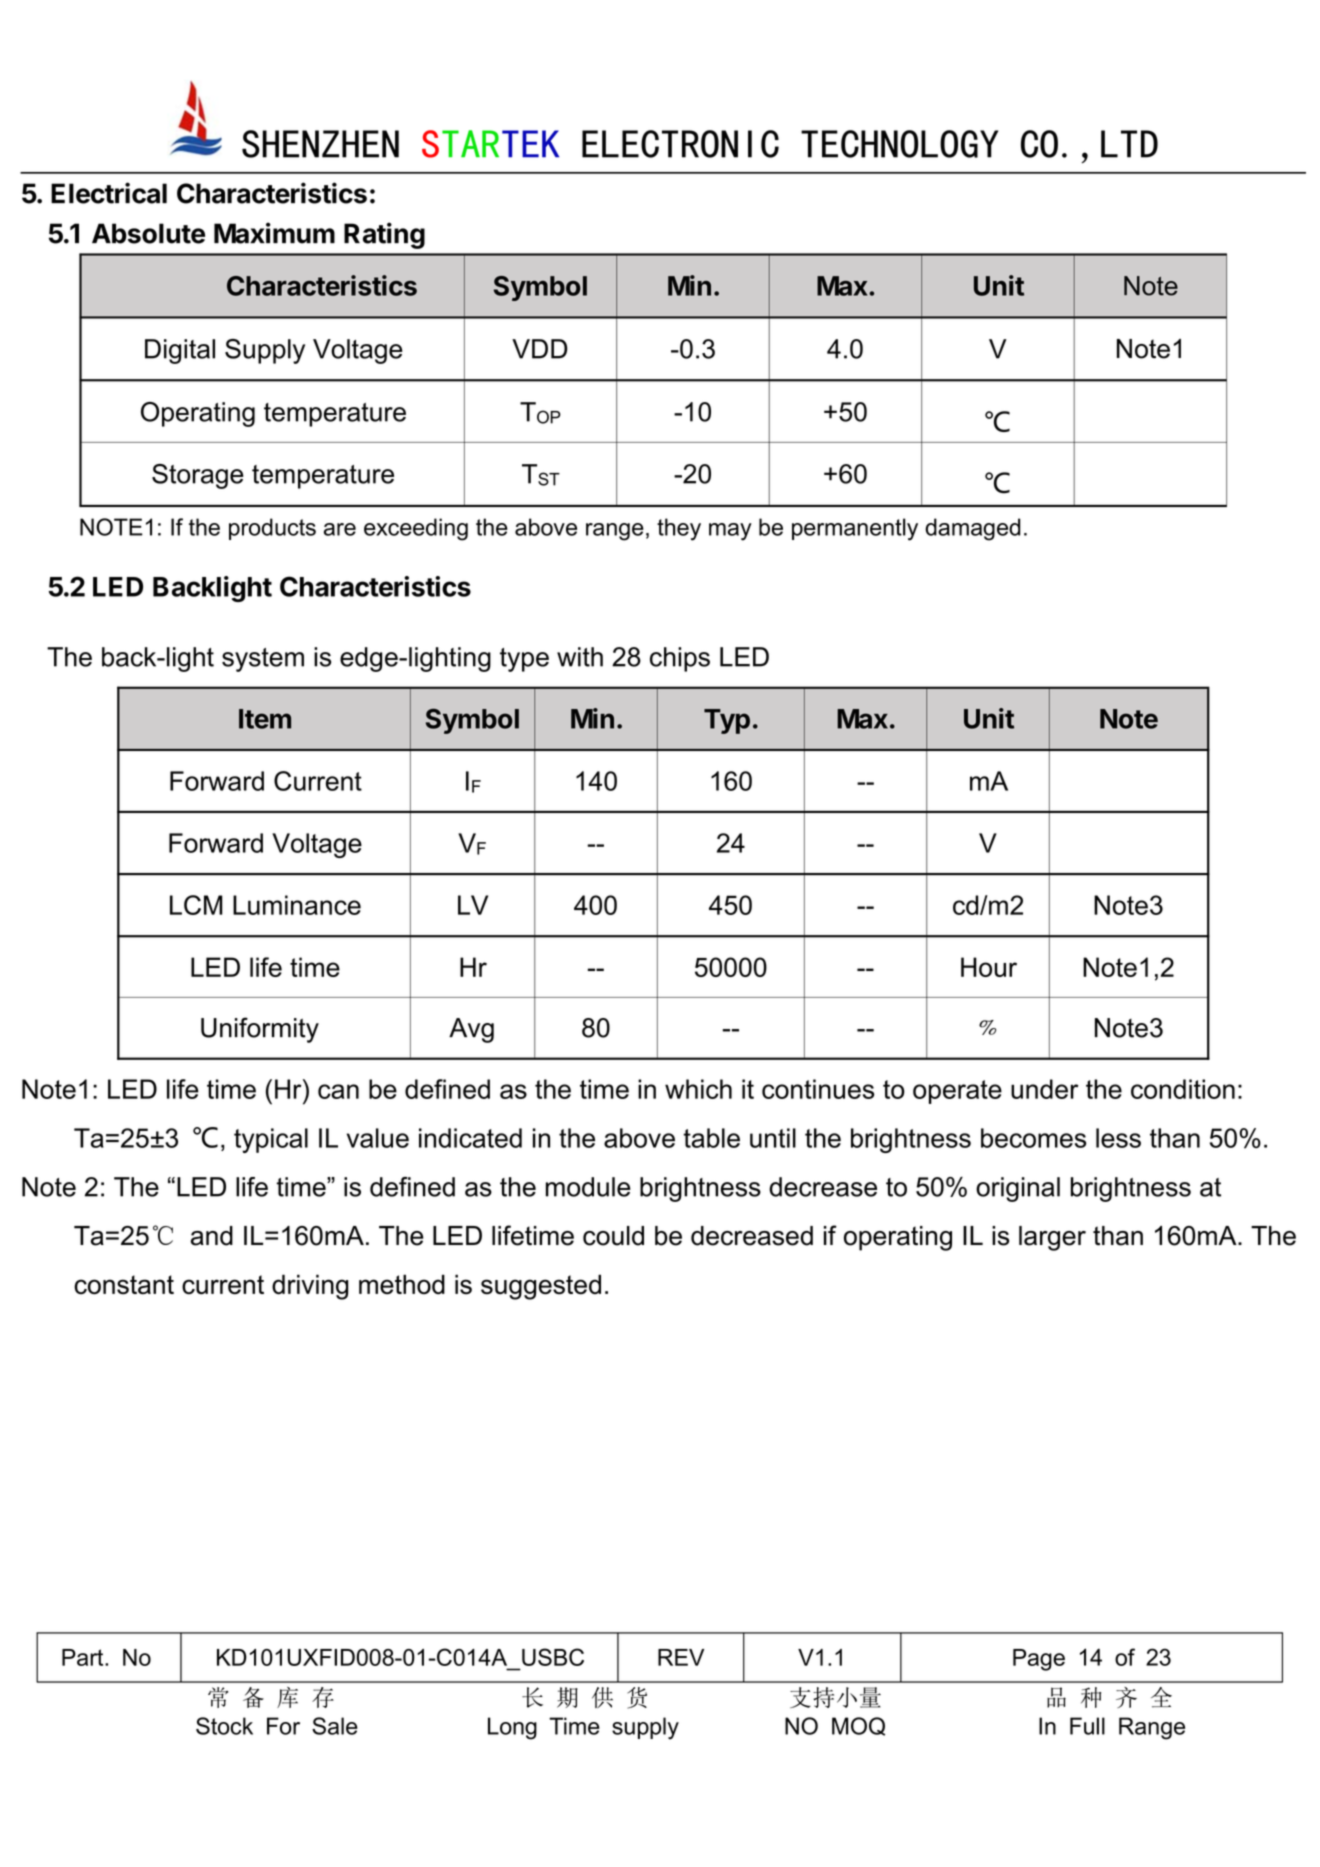 This document has height=1867, width=1320. What do you see at coordinates (899, 144) in the document?
I see `TECHNOLOGY` at bounding box center [899, 144].
